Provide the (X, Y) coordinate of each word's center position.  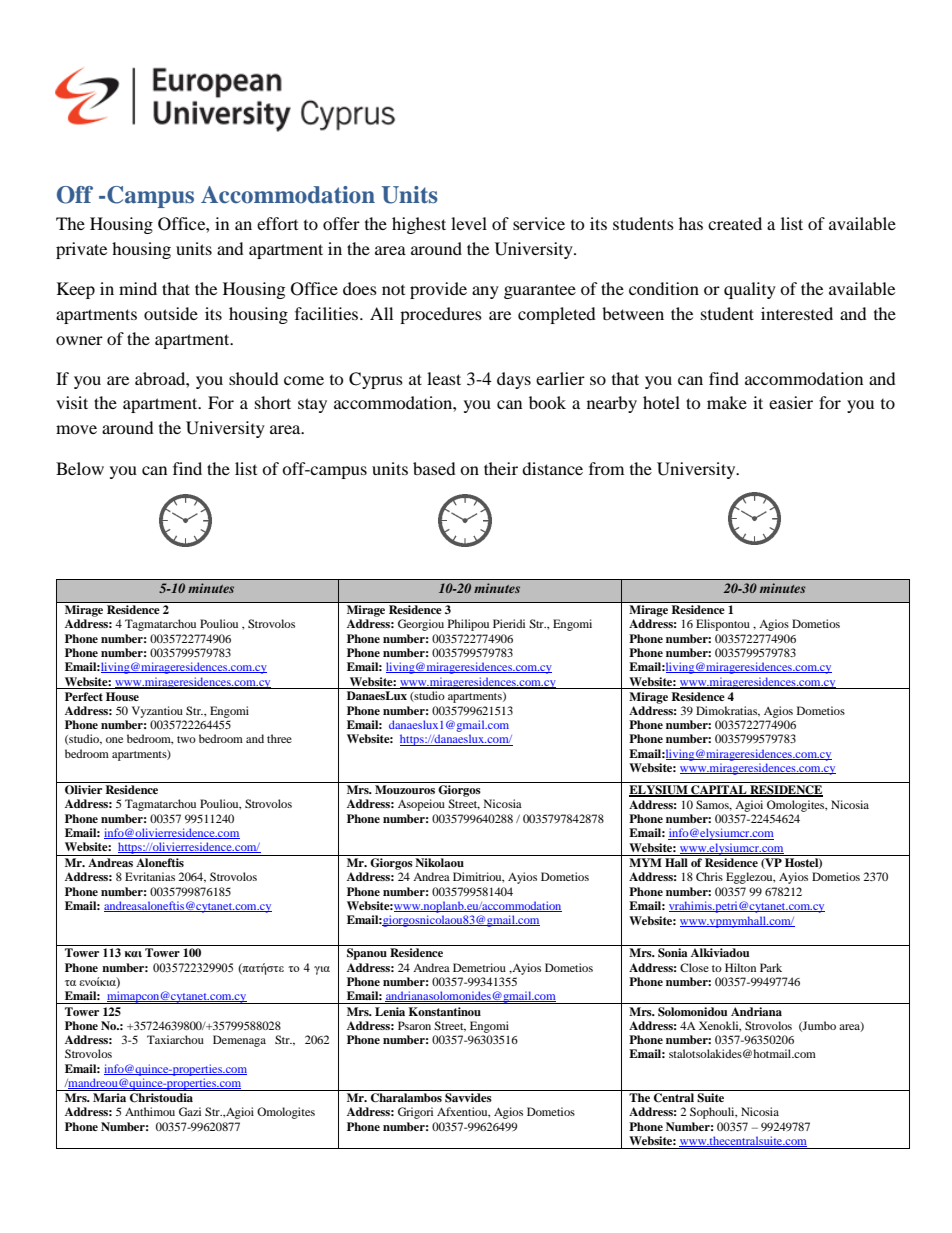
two (186, 739)
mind (138, 288)
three (279, 738)
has (691, 223)
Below (80, 468)
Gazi (190, 1111)
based (434, 468)
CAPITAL (719, 791)
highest (419, 225)
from (606, 468)
